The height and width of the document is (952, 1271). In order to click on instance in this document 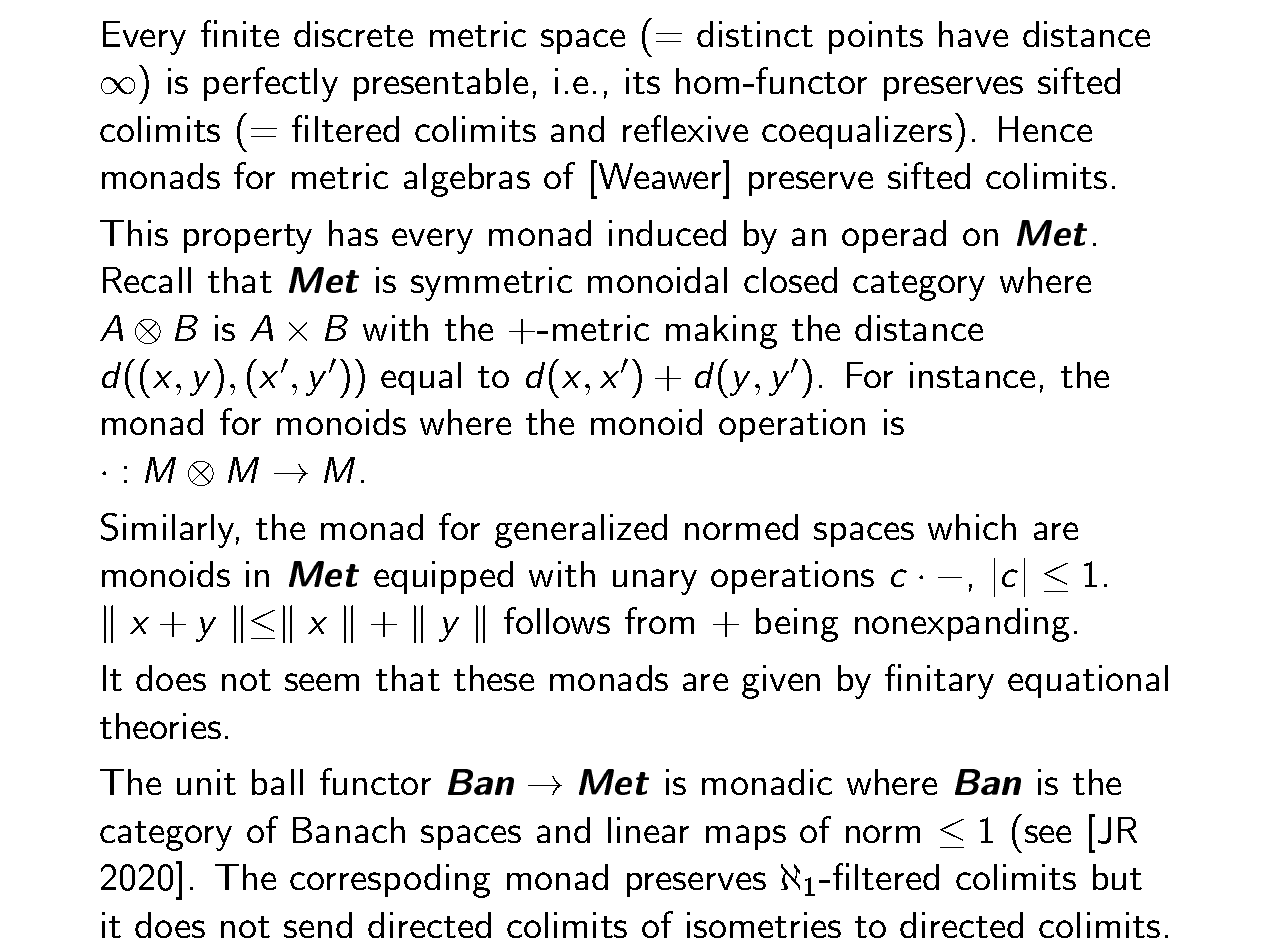, I will do `click(972, 375)`.
